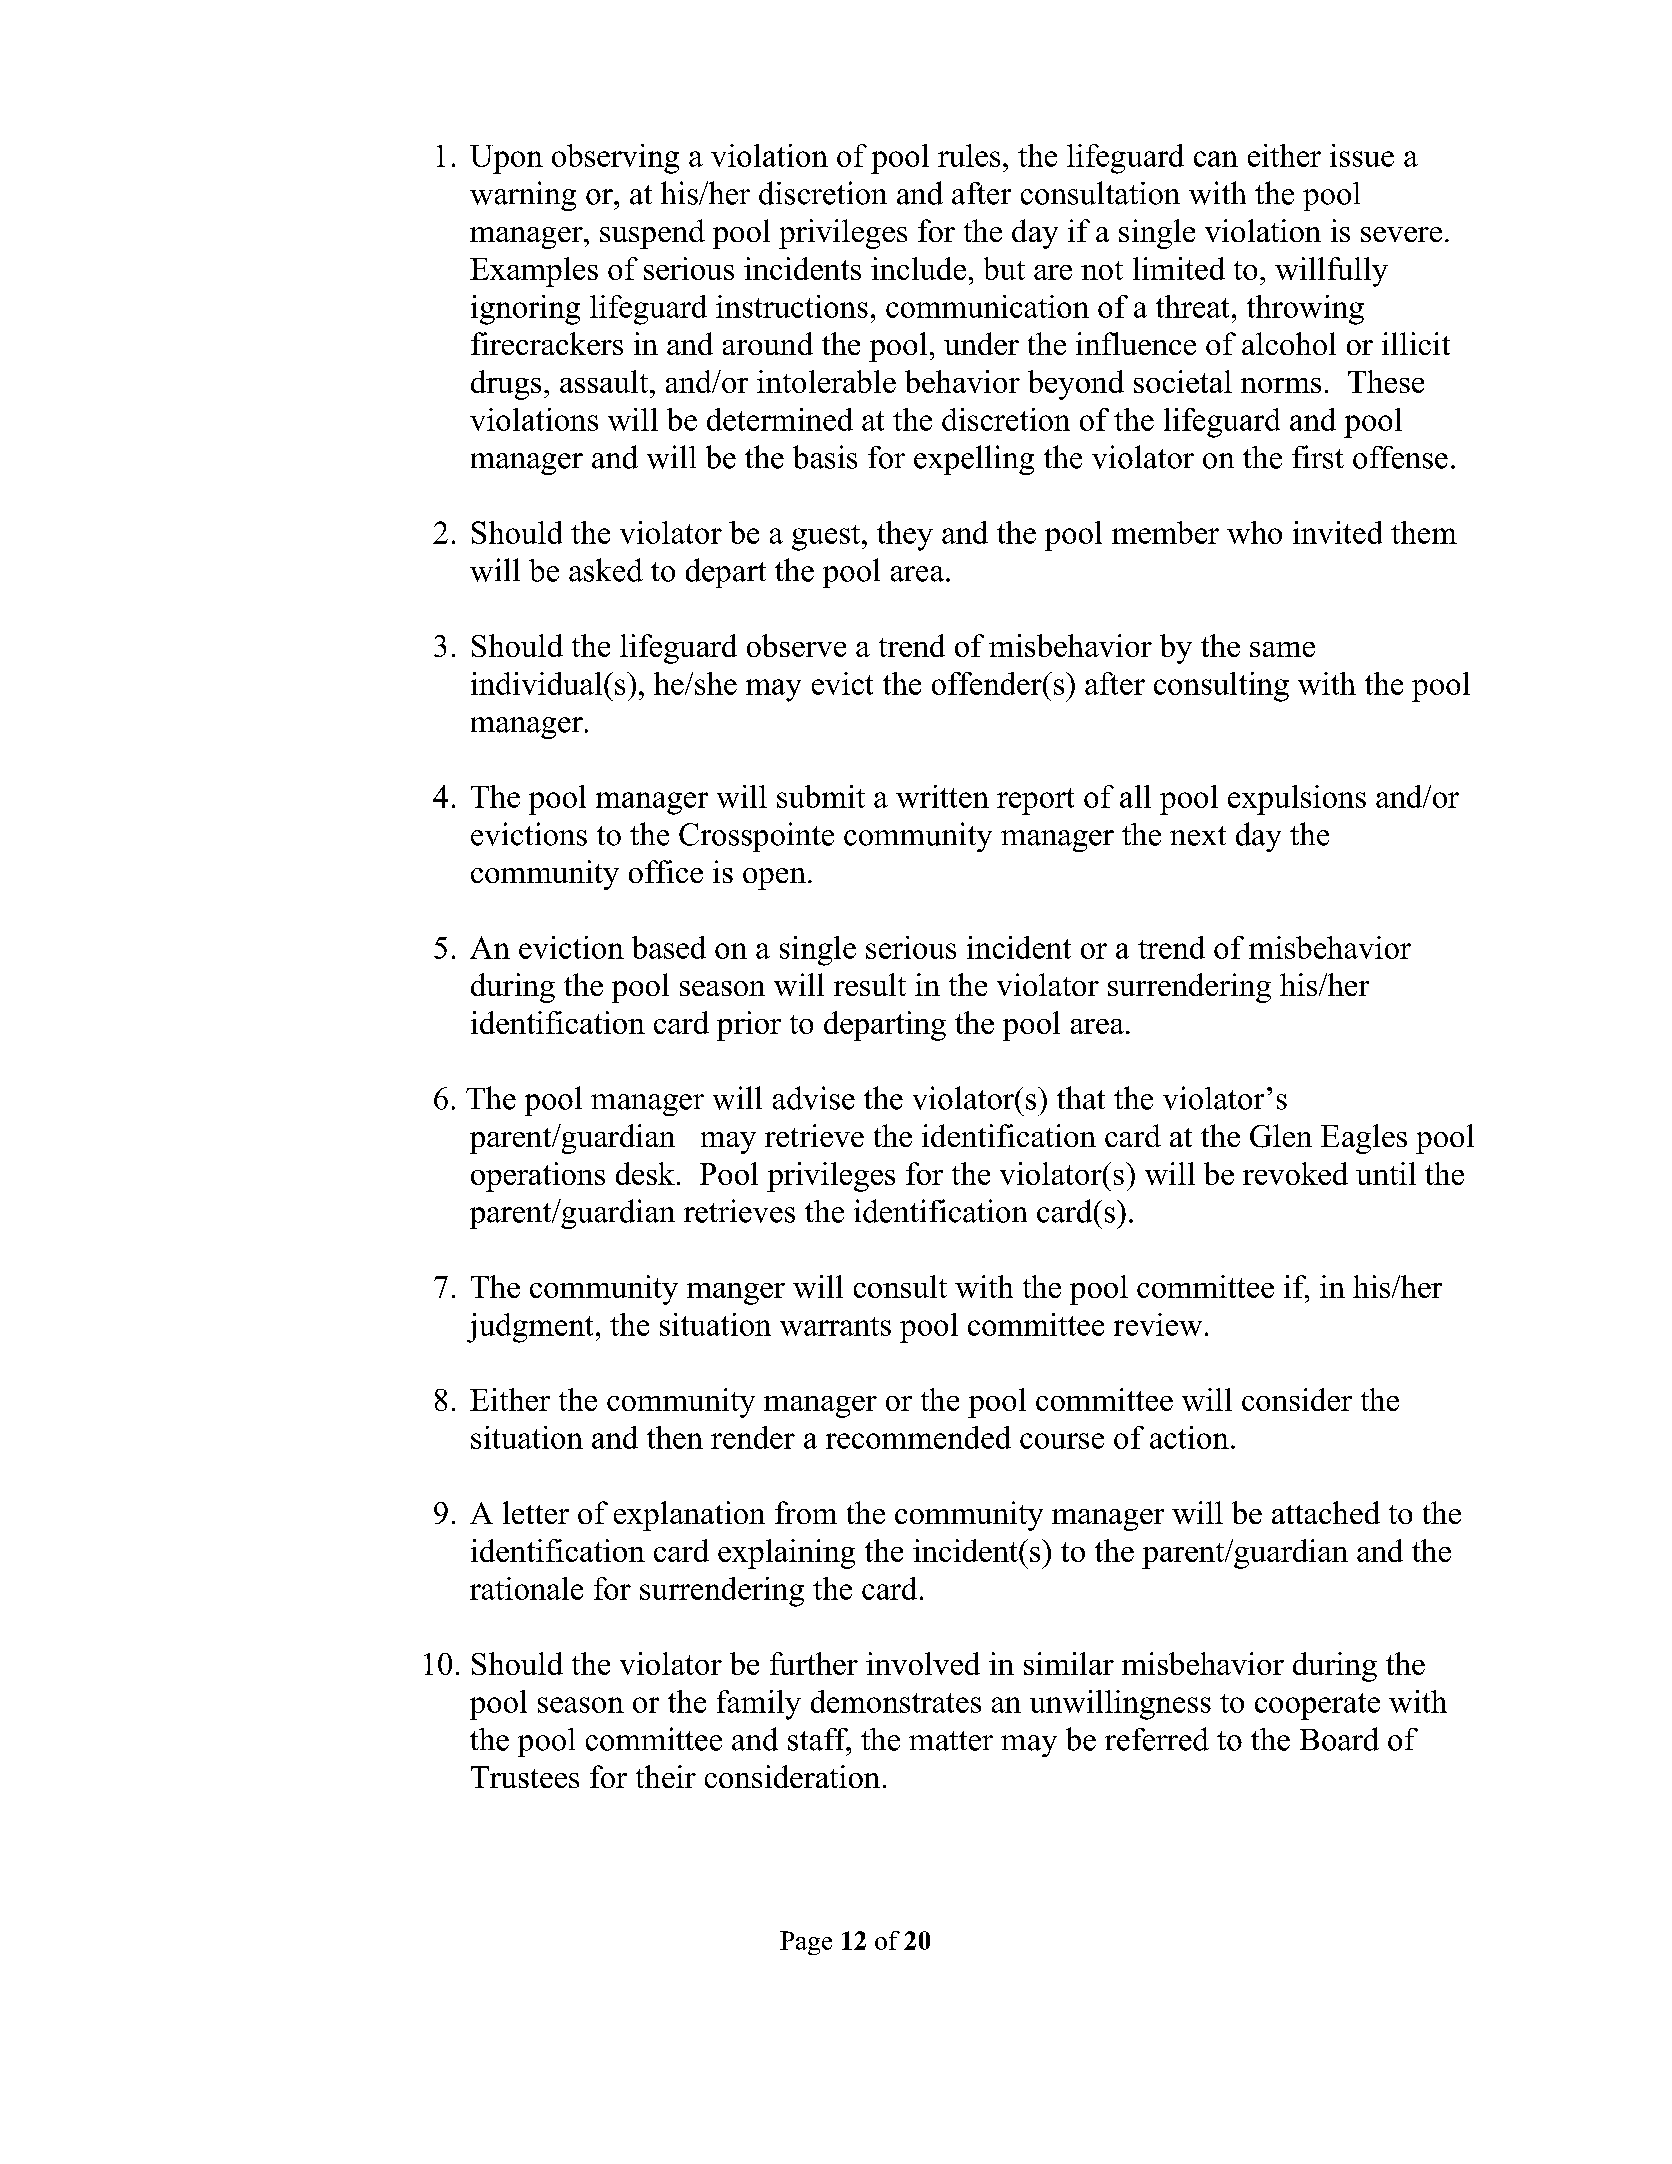  Describe the element at coordinates (905, 536) in the page. I see `they` at that location.
